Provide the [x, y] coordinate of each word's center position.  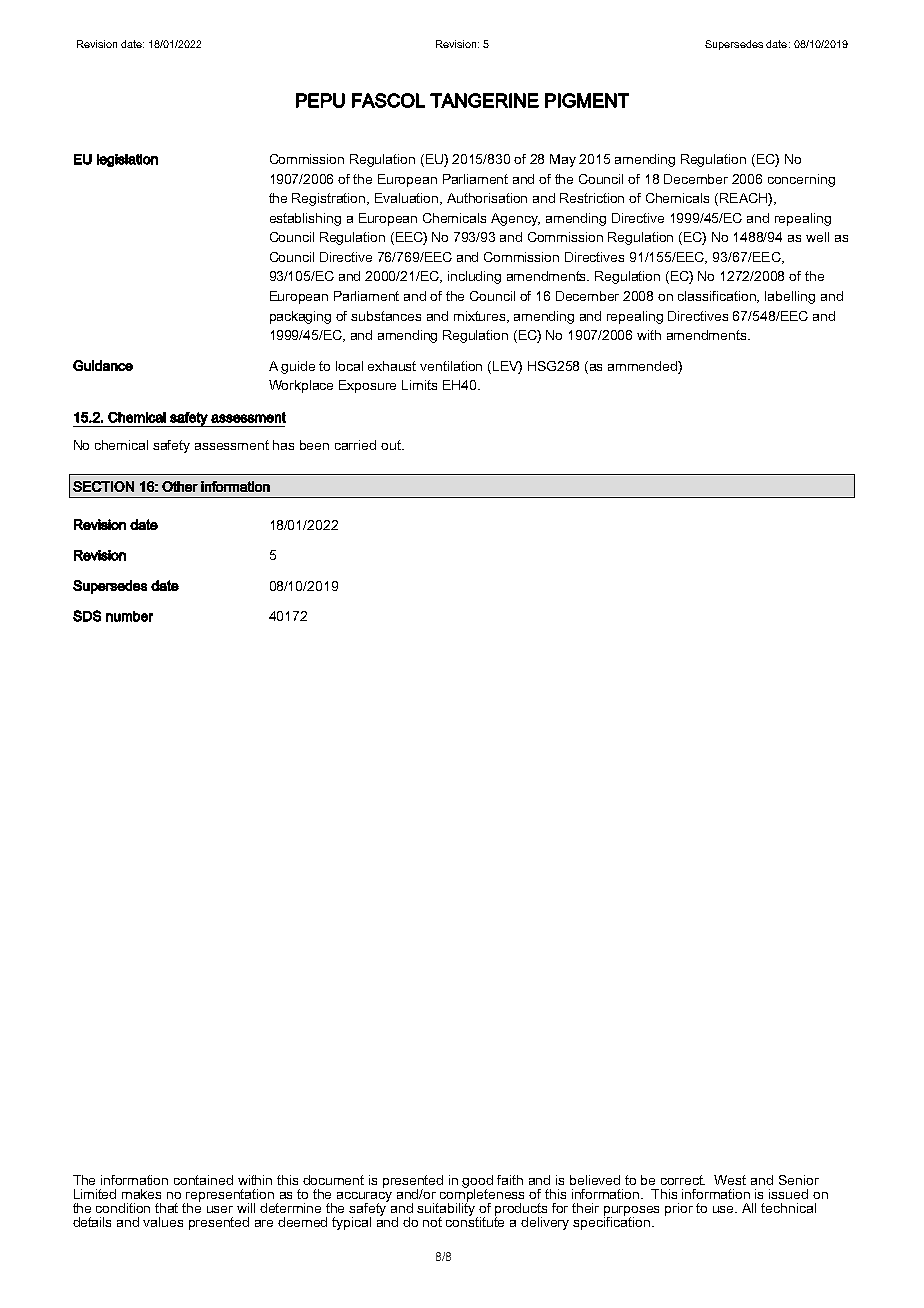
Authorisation [487, 198]
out [392, 445]
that [166, 1208]
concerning [801, 180]
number [129, 616]
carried [355, 445]
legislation [127, 160]
